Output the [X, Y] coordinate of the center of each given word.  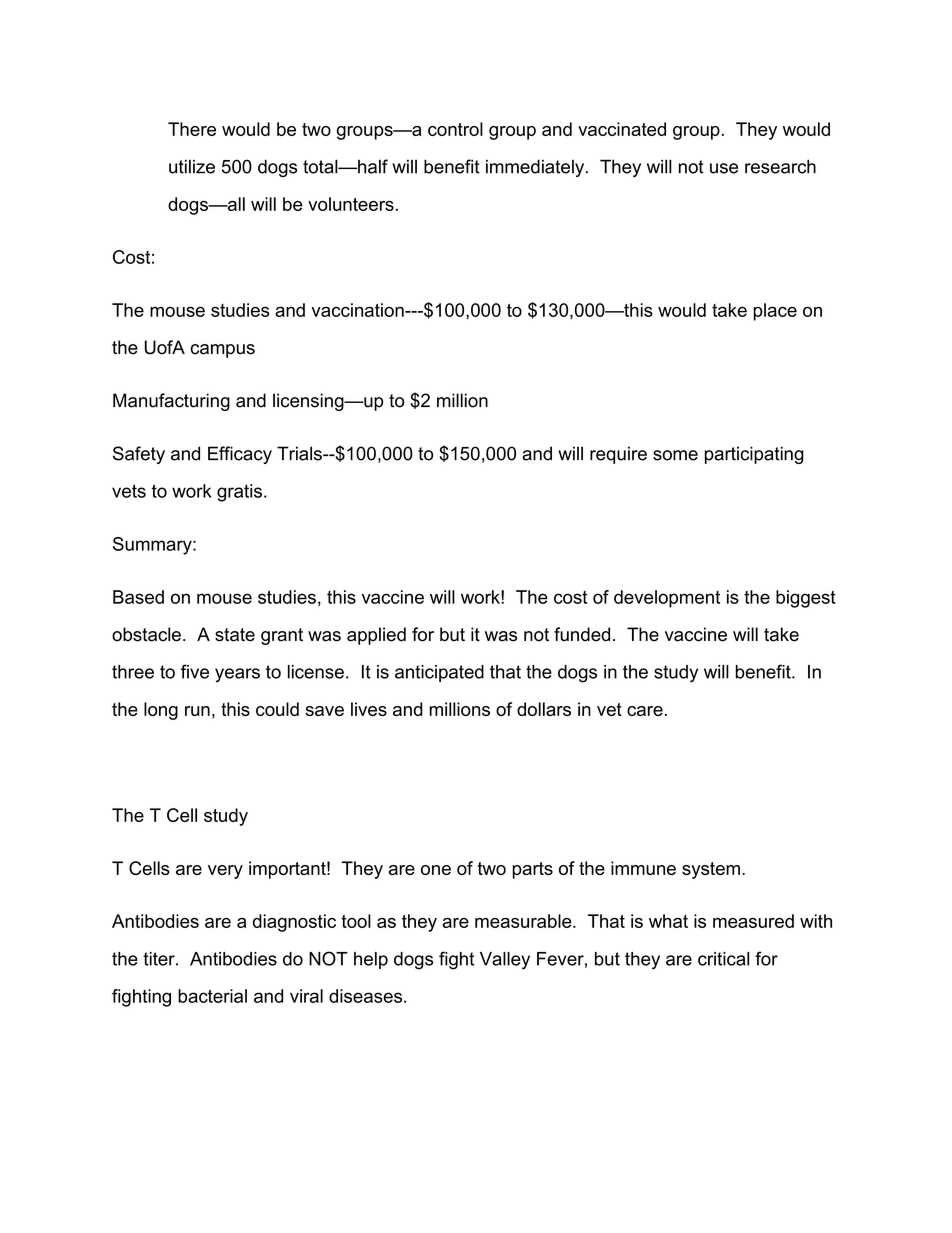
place [775, 312]
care [645, 711]
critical [723, 959]
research [780, 166]
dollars [544, 709]
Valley [505, 961]
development [667, 599]
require [618, 455]
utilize [192, 166]
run [197, 711]
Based [138, 597]
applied [376, 636]
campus [222, 351]
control [455, 129]
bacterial [212, 996]
